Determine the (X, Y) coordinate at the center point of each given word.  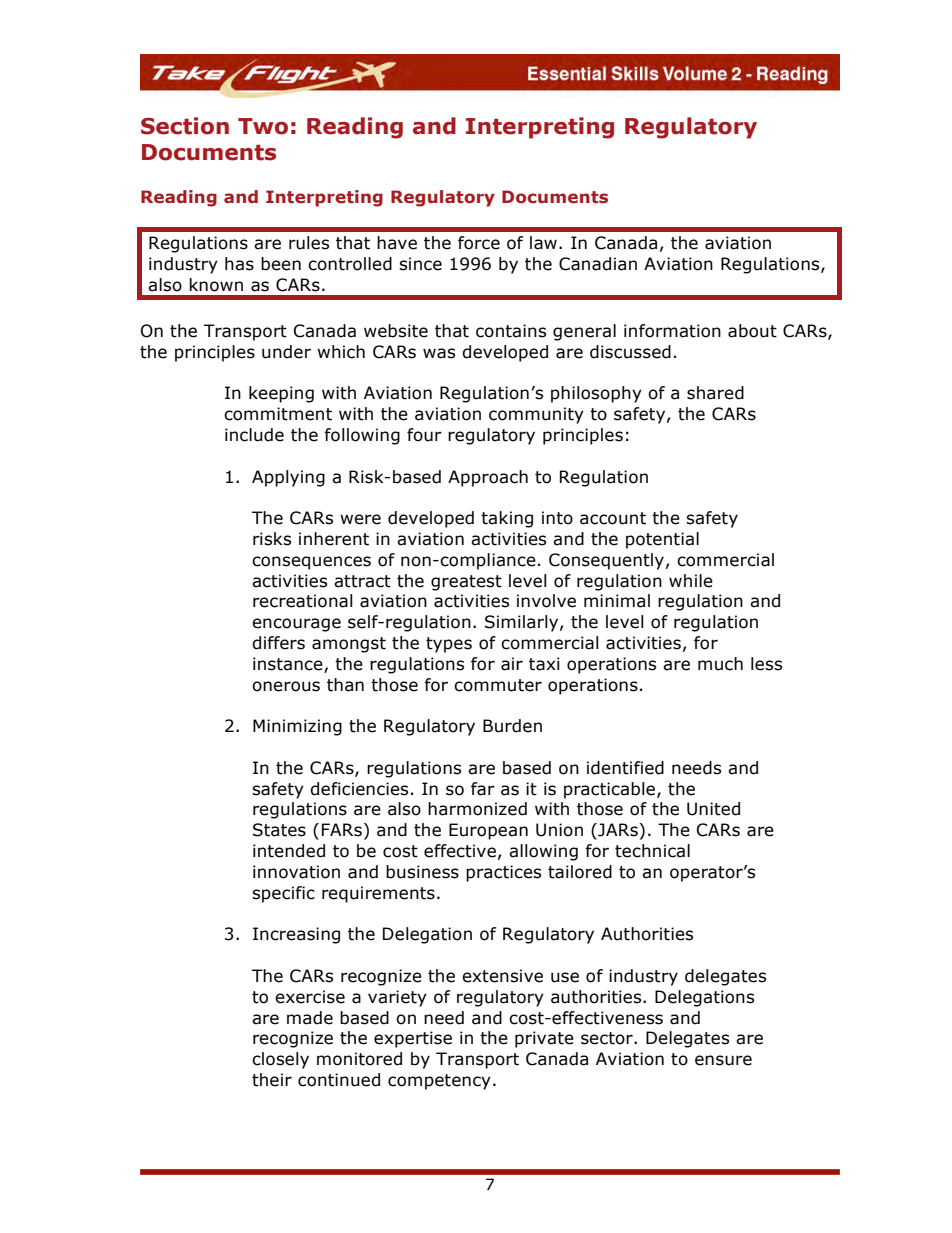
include (254, 435)
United (713, 809)
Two (263, 126)
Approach (488, 478)
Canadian (598, 264)
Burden (512, 726)
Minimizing (297, 727)
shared (715, 393)
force (479, 243)
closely (280, 1060)
